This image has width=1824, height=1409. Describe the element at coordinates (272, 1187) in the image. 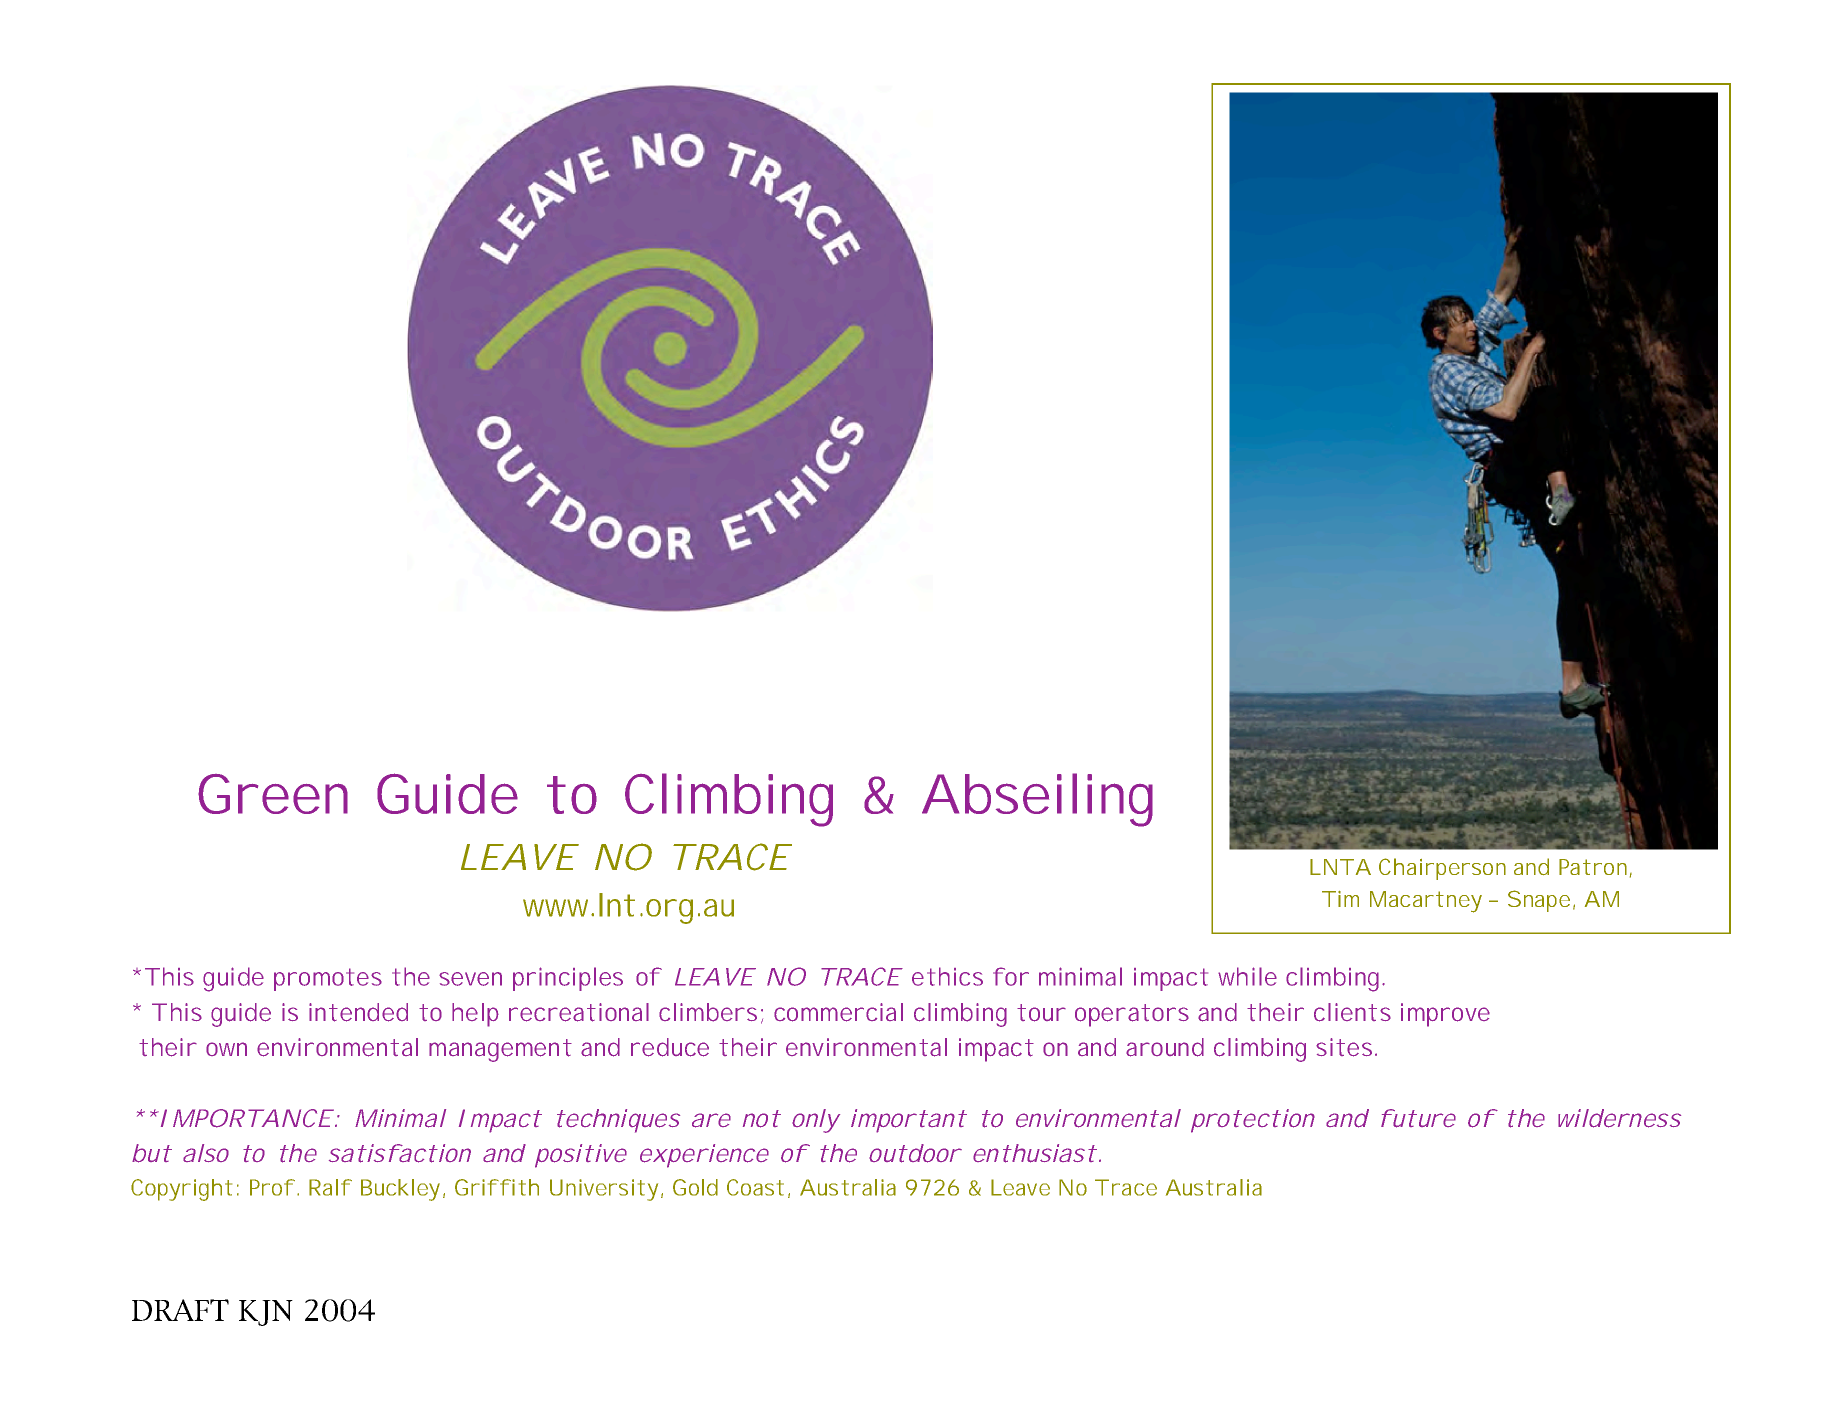

I see `Prof` at that location.
